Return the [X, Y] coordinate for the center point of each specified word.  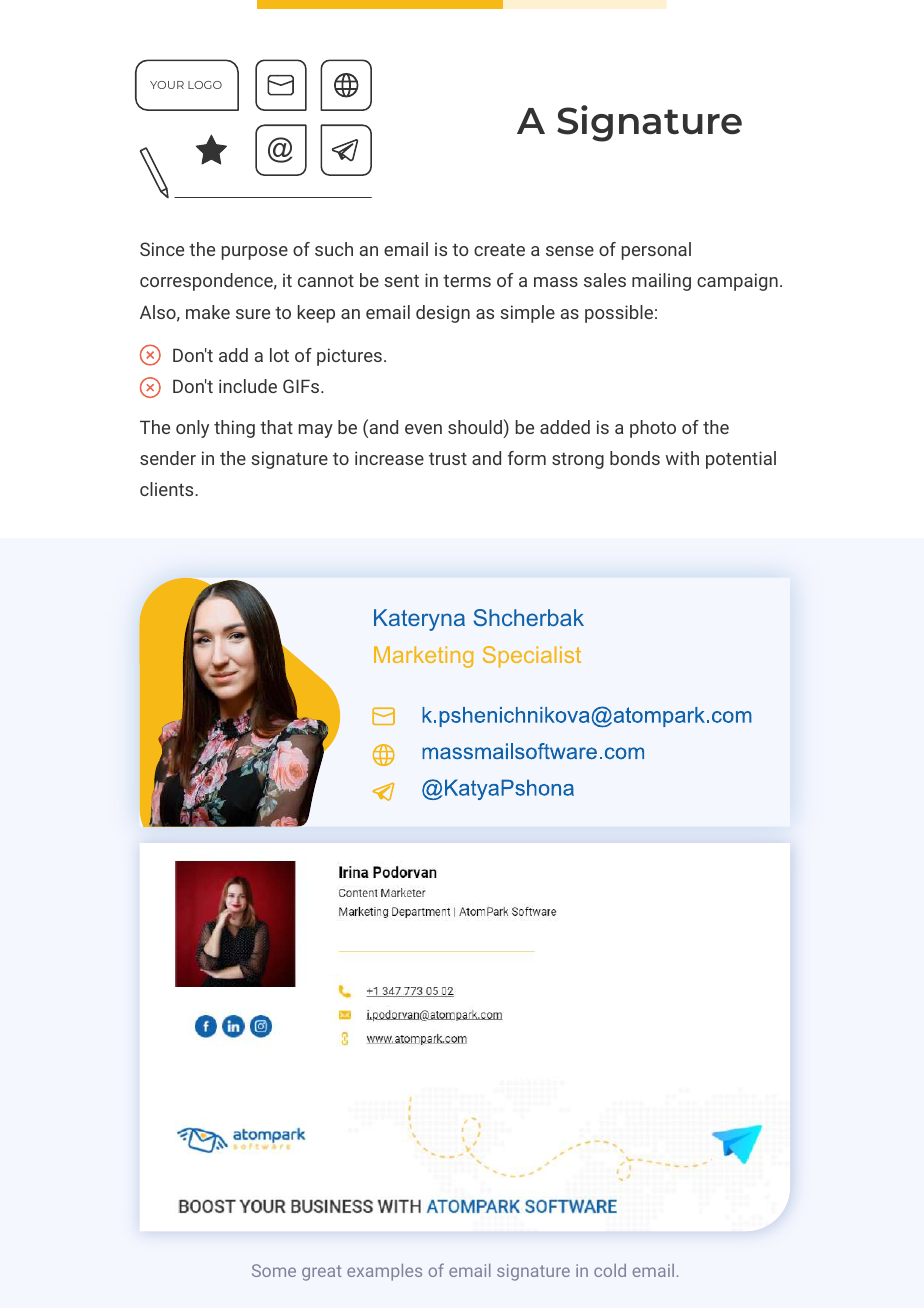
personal [656, 251]
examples [384, 1272]
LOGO [205, 85]
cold [610, 1270]
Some [274, 1270]
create [499, 250]
